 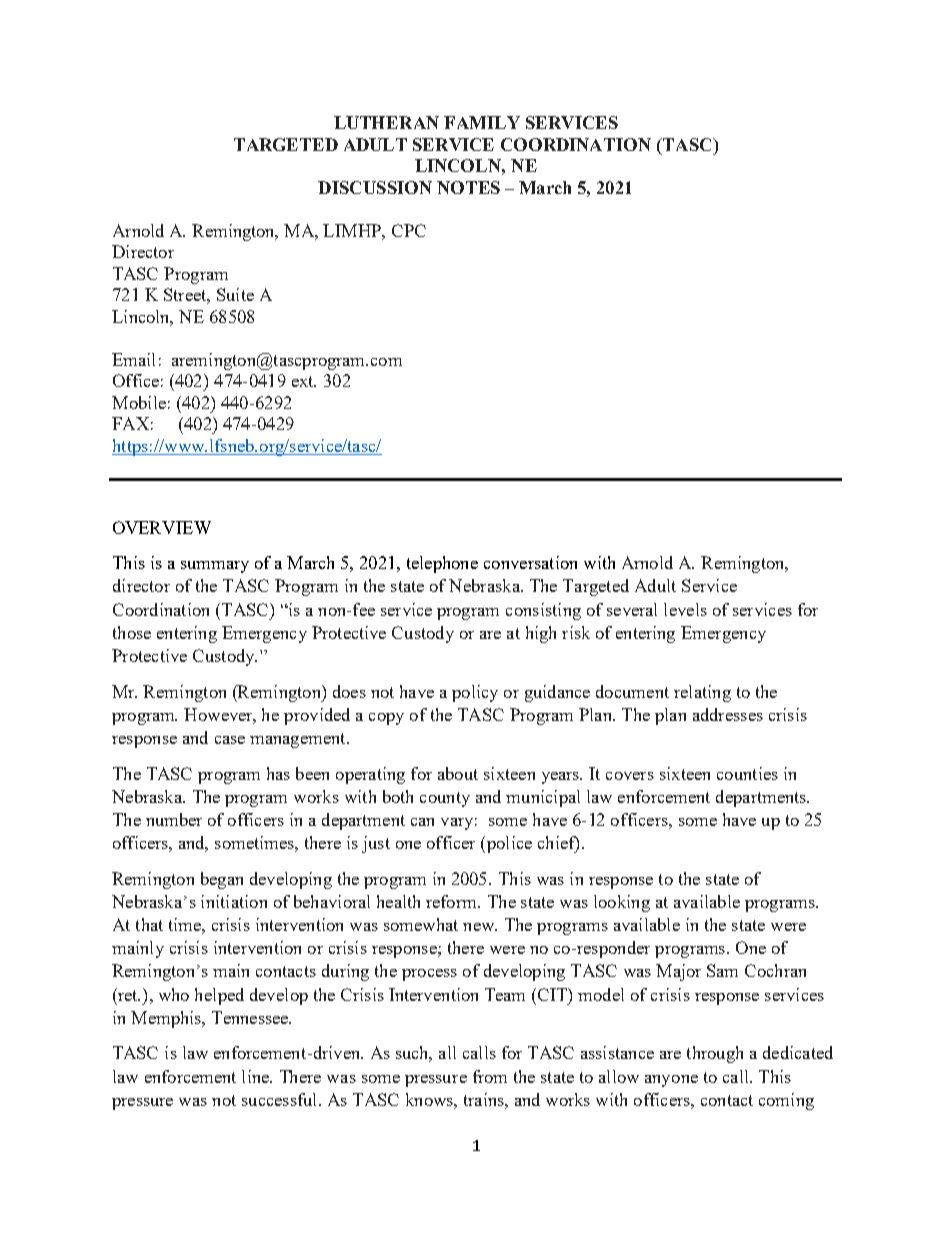 I want to click on line, so click(x=256, y=1076).
